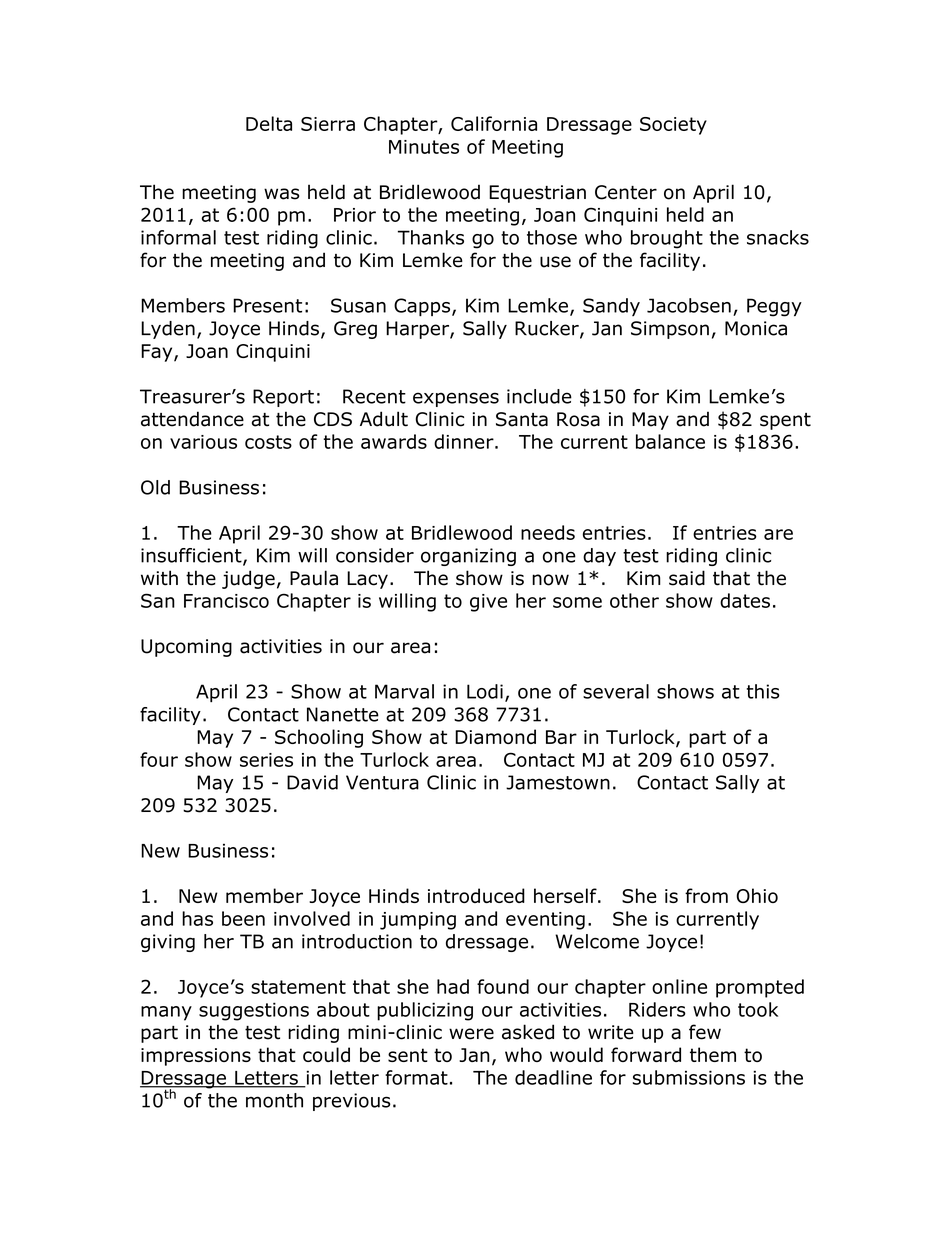  I want to click on Jamestown, so click(558, 782).
